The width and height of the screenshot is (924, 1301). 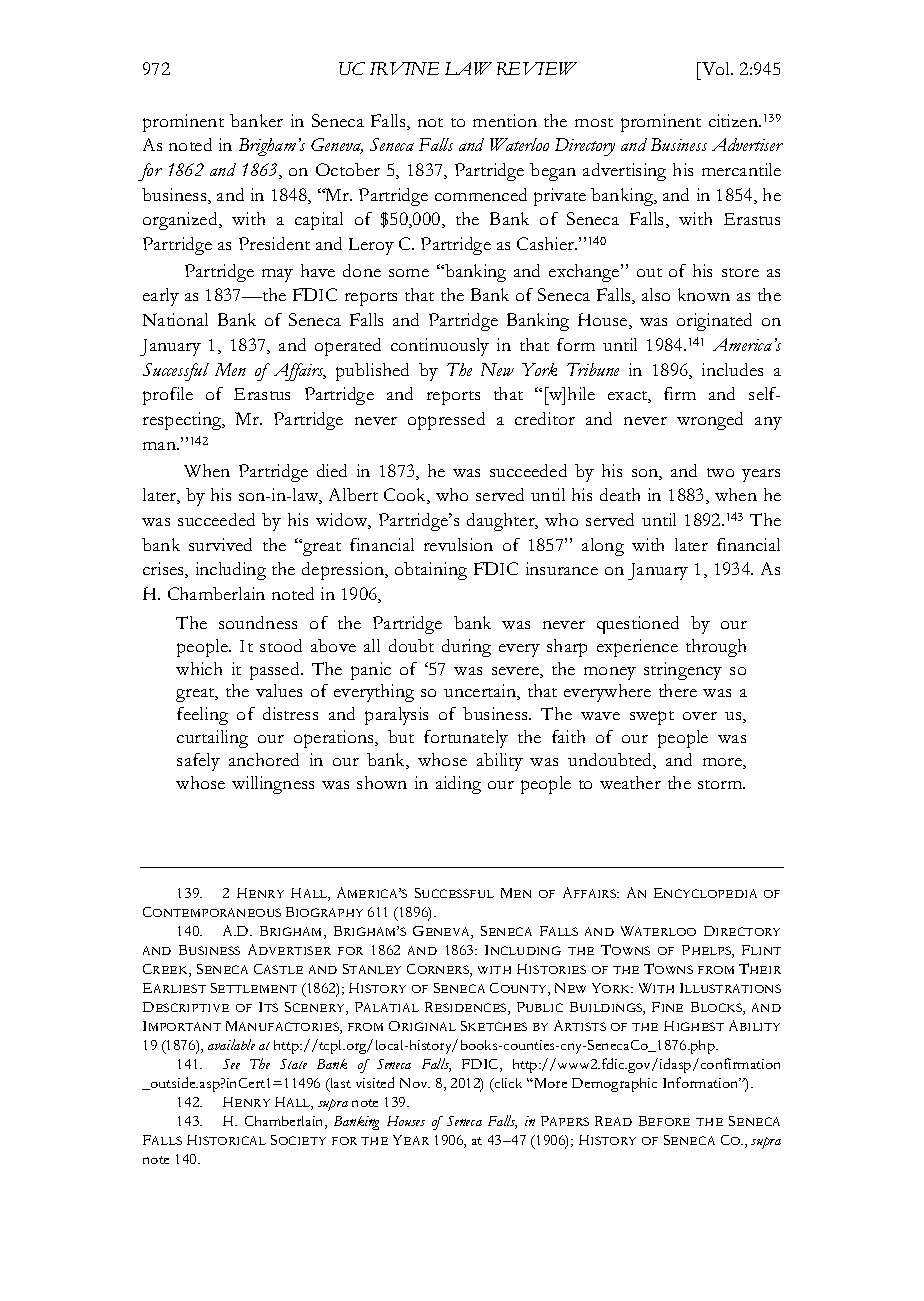 I want to click on fortunately, so click(x=466, y=739).
